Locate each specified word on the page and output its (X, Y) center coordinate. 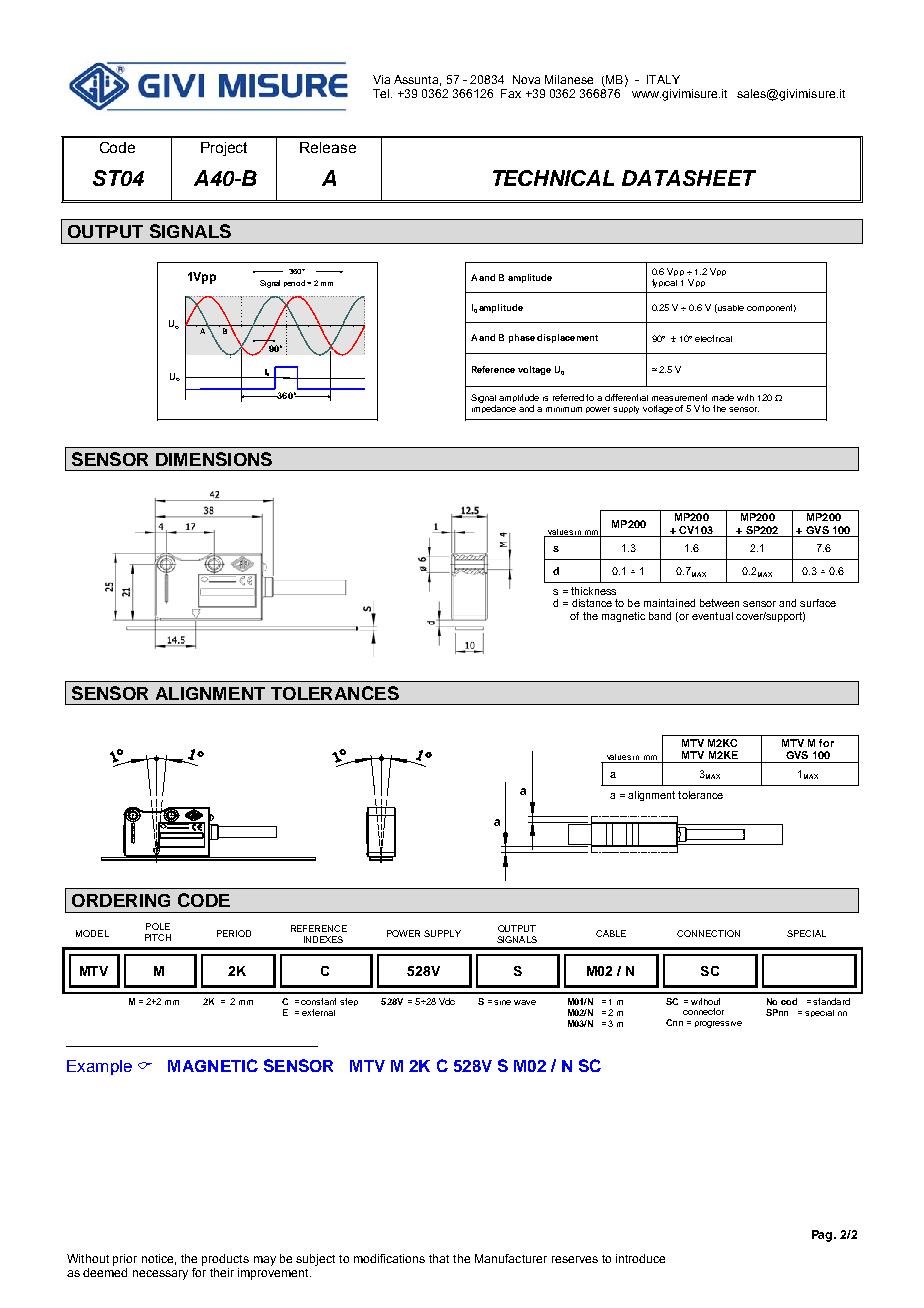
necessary (160, 1275)
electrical (713, 338)
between (719, 603)
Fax (511, 93)
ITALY (663, 79)
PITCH (158, 937)
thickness (593, 591)
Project (224, 149)
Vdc (447, 1001)
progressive (718, 1024)
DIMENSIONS (214, 459)
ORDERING (121, 900)
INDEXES (323, 939)
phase (522, 338)
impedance (494, 409)
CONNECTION (708, 933)
